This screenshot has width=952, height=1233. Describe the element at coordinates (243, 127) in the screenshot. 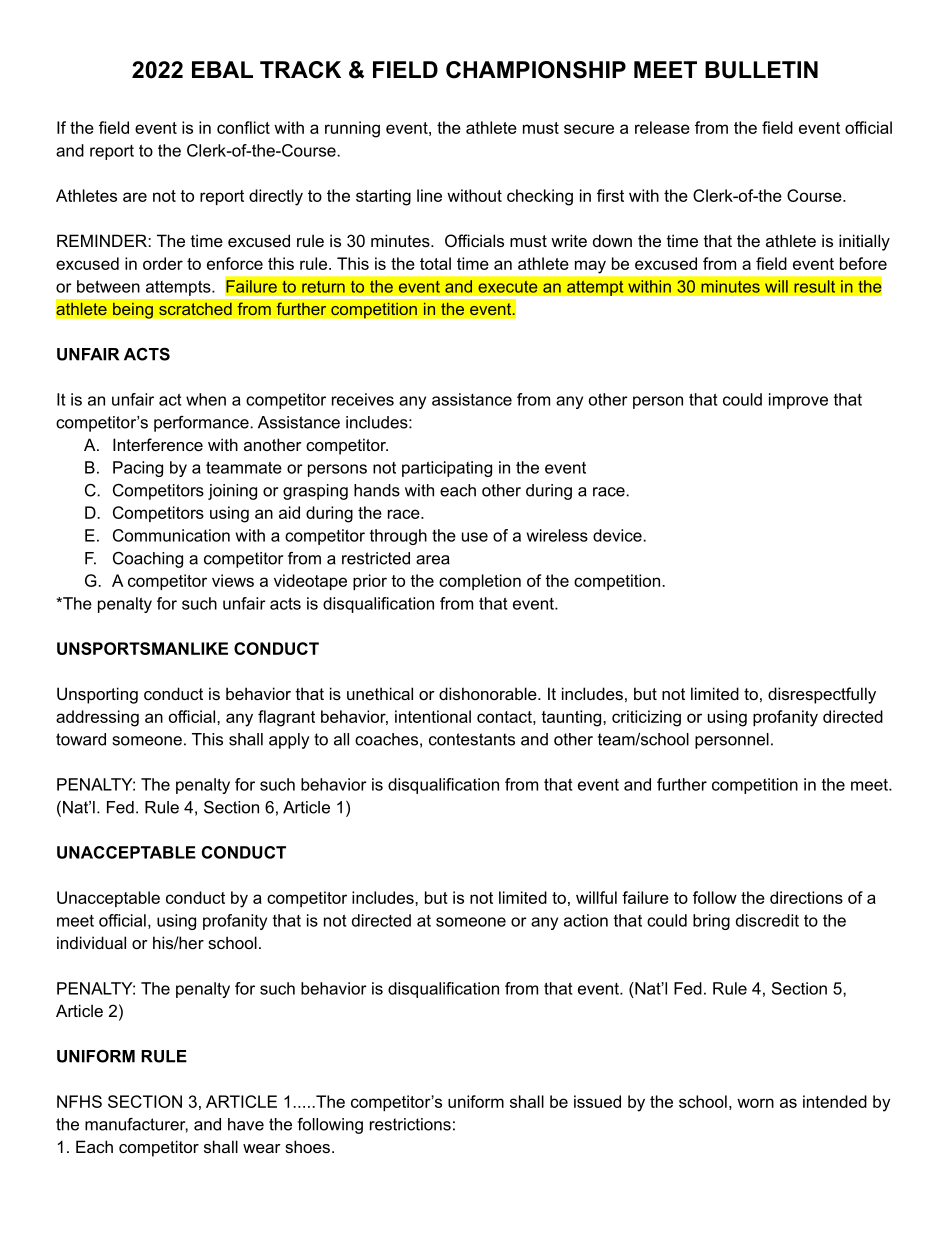

I see `conflict` at that location.
